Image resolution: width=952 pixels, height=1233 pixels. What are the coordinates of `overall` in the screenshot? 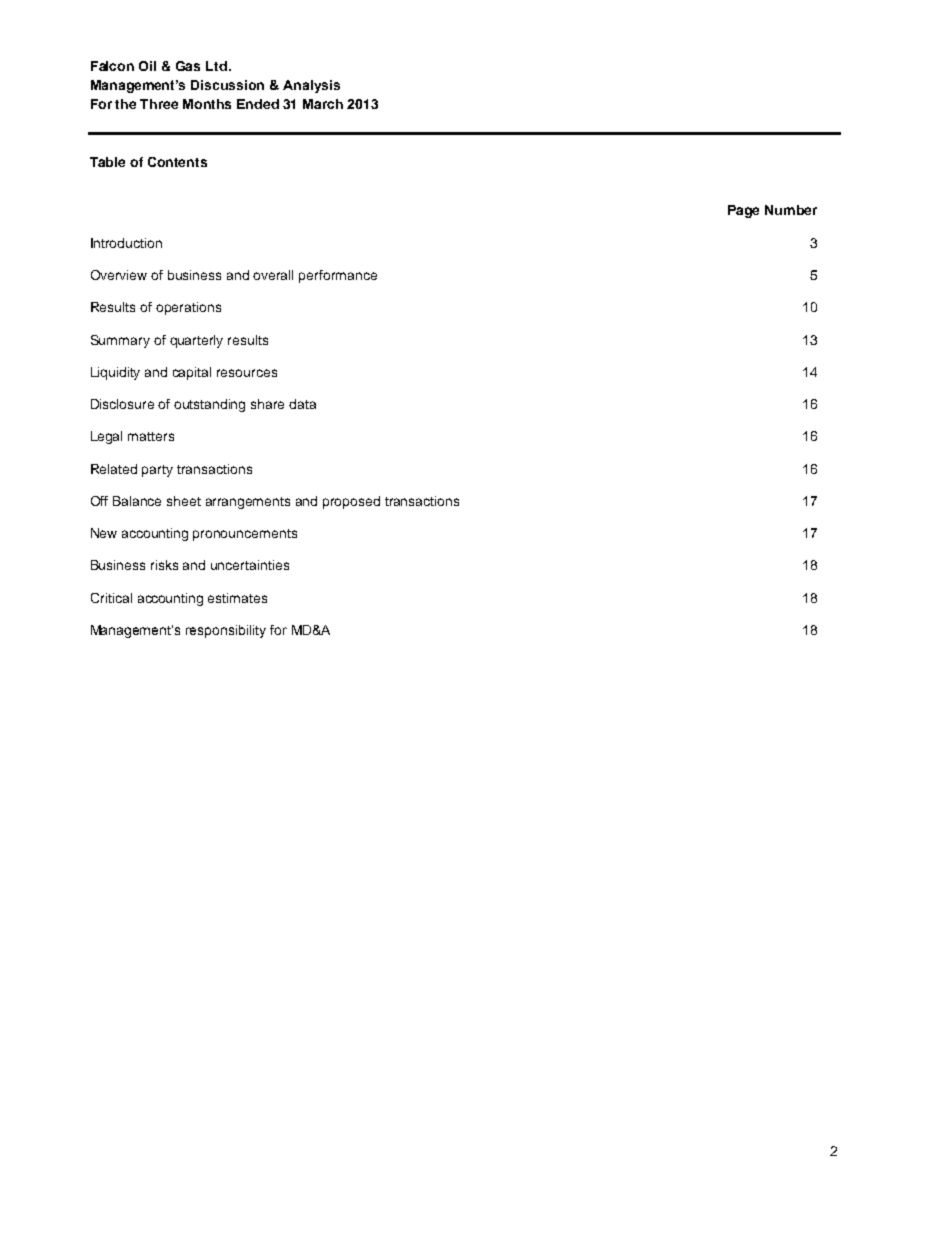 It's located at (273, 275).
